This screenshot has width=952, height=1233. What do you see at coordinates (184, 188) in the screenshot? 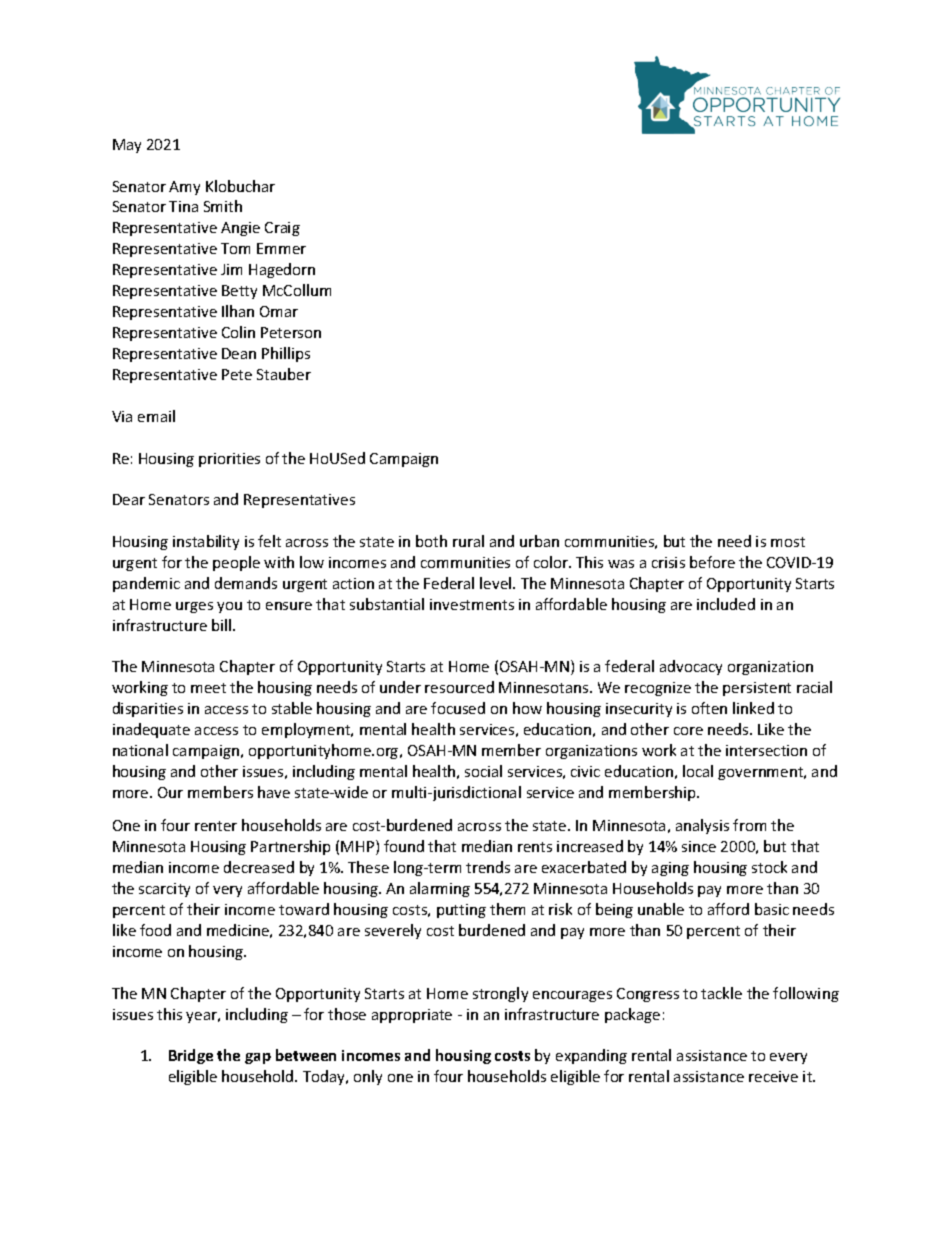
I see `Amy` at bounding box center [184, 188].
